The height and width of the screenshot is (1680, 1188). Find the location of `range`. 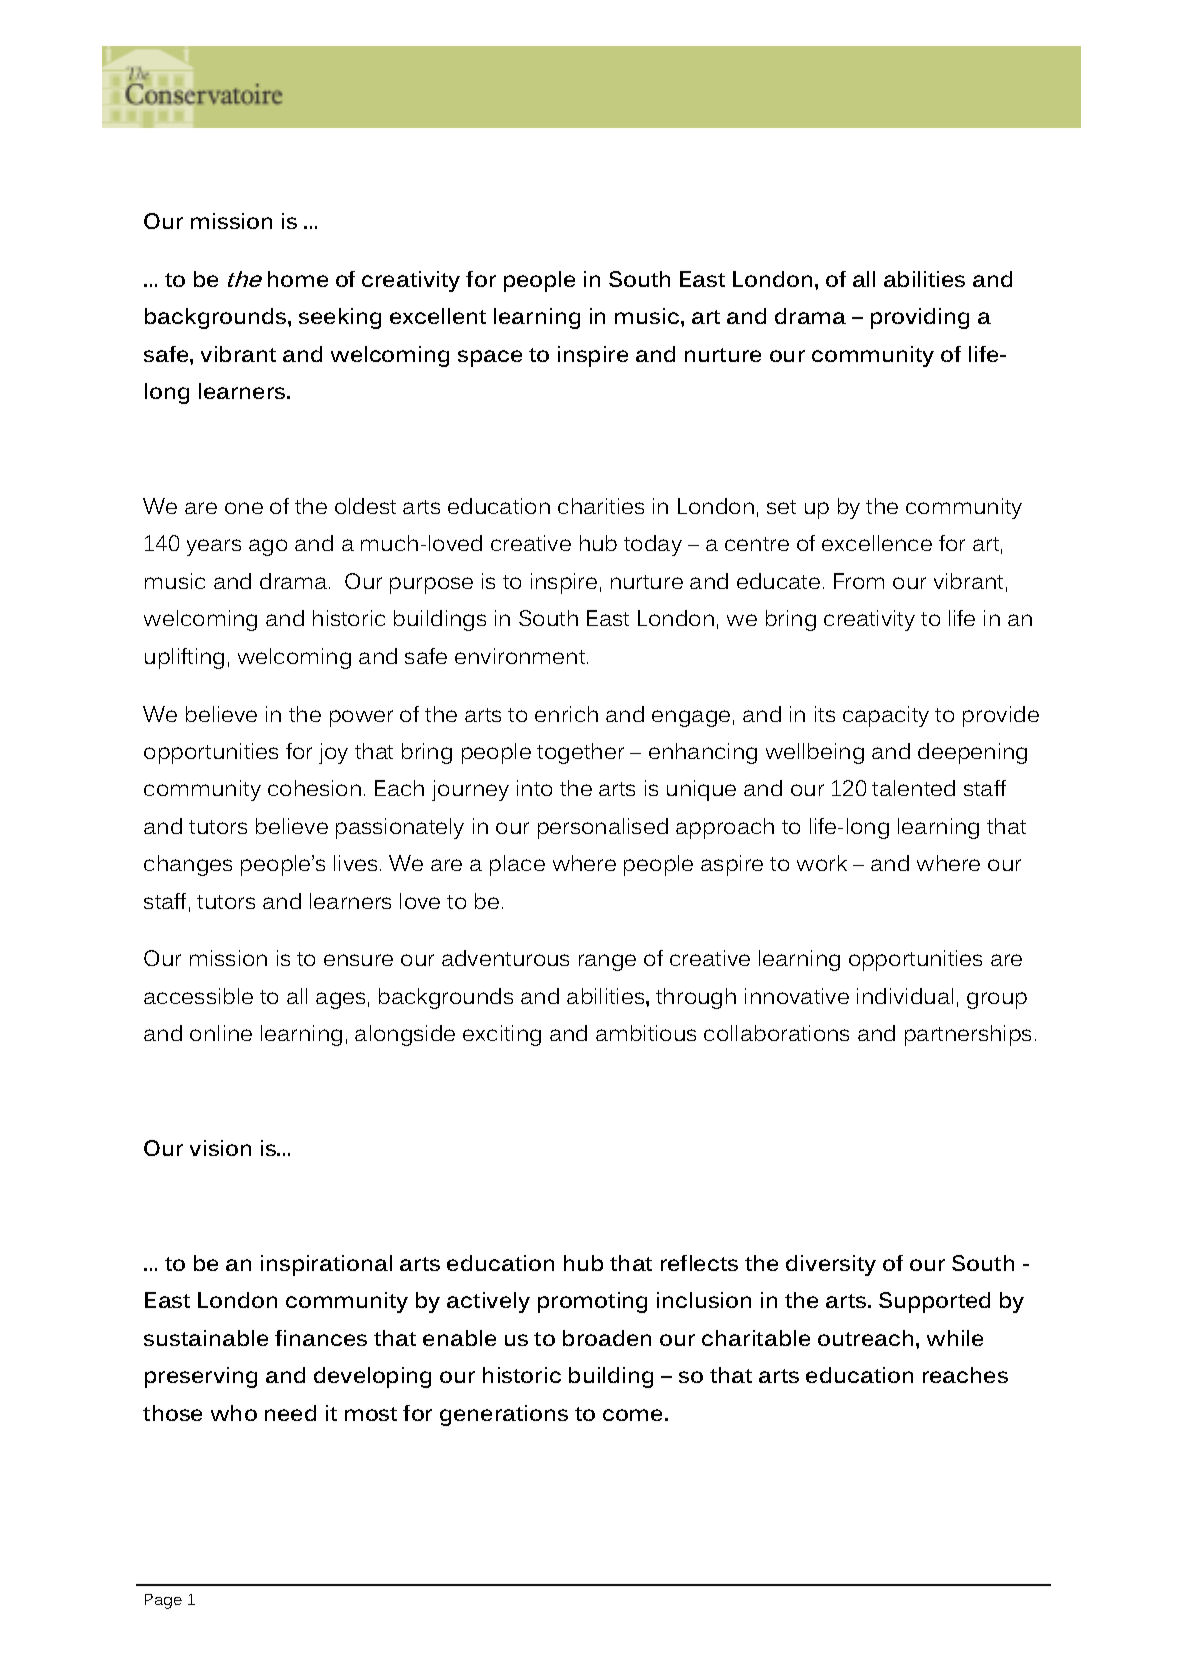

range is located at coordinates (607, 962).
